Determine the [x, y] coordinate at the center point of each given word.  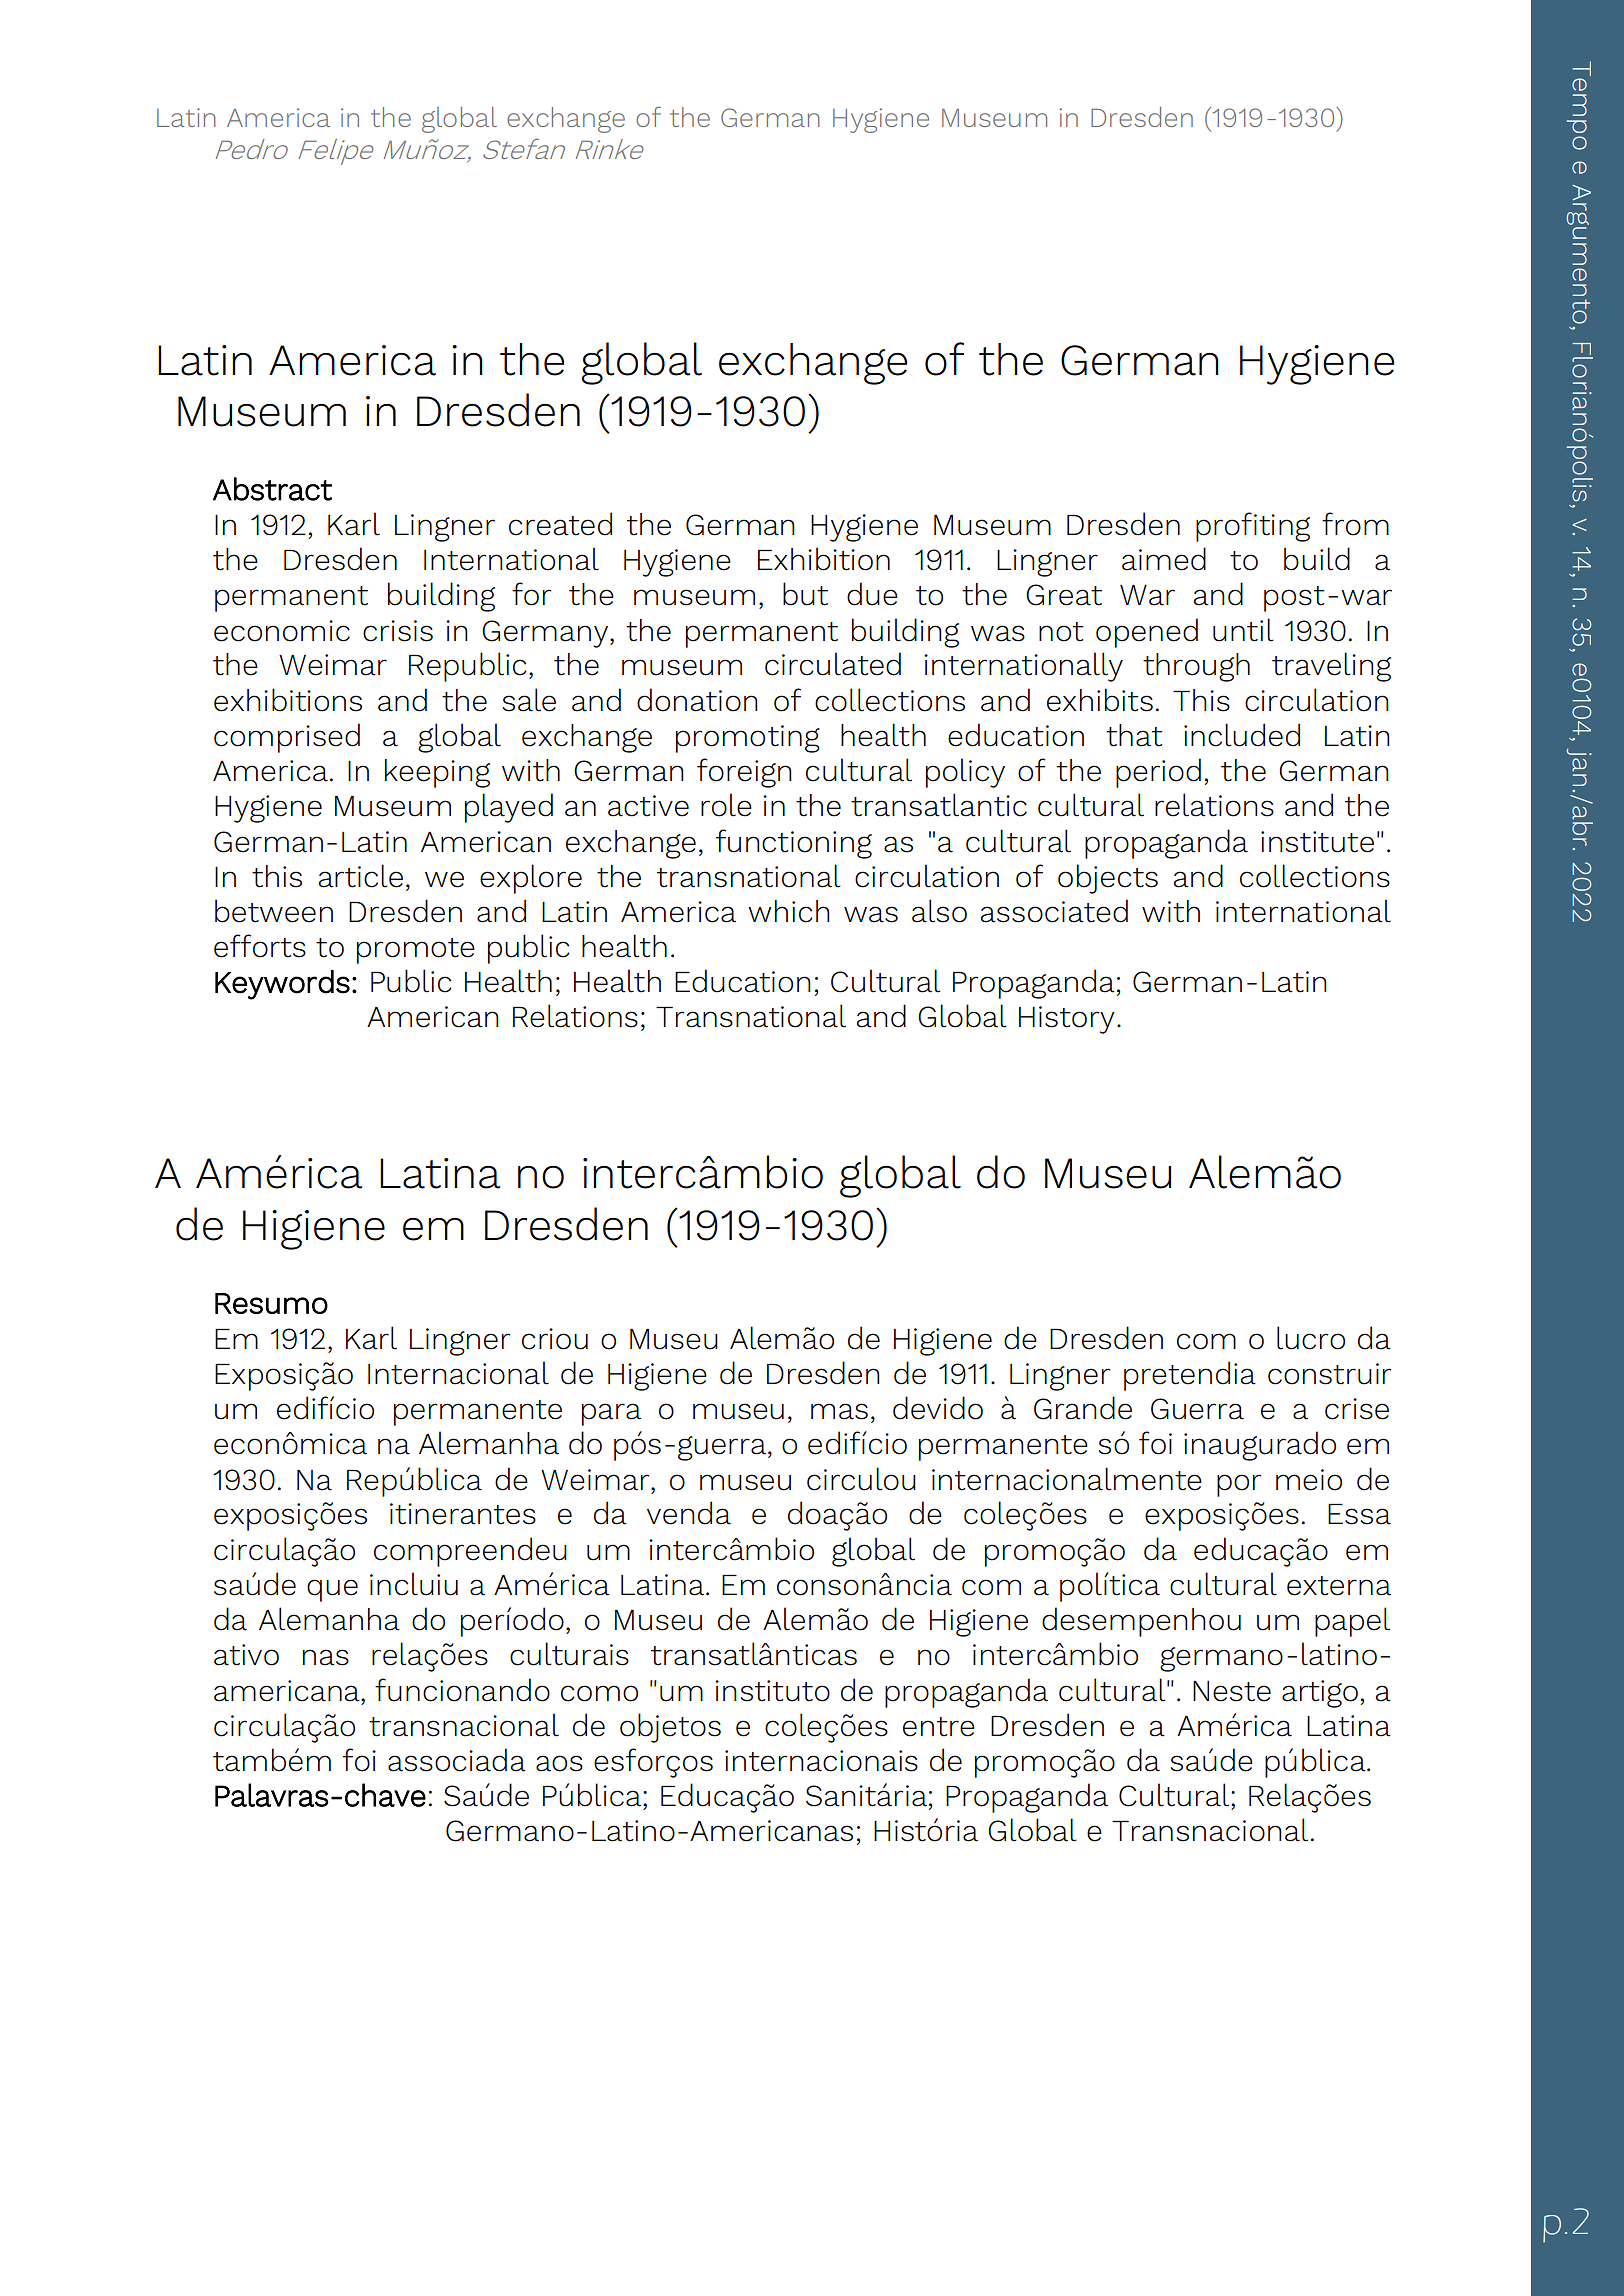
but [805, 594]
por [1239, 1485]
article [360, 876]
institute [1317, 842]
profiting [1253, 527]
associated [1054, 911]
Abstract [272, 489]
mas [839, 1411]
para [611, 1414]
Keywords [282, 985]
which [789, 911]
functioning [794, 844]
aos [559, 1763]
